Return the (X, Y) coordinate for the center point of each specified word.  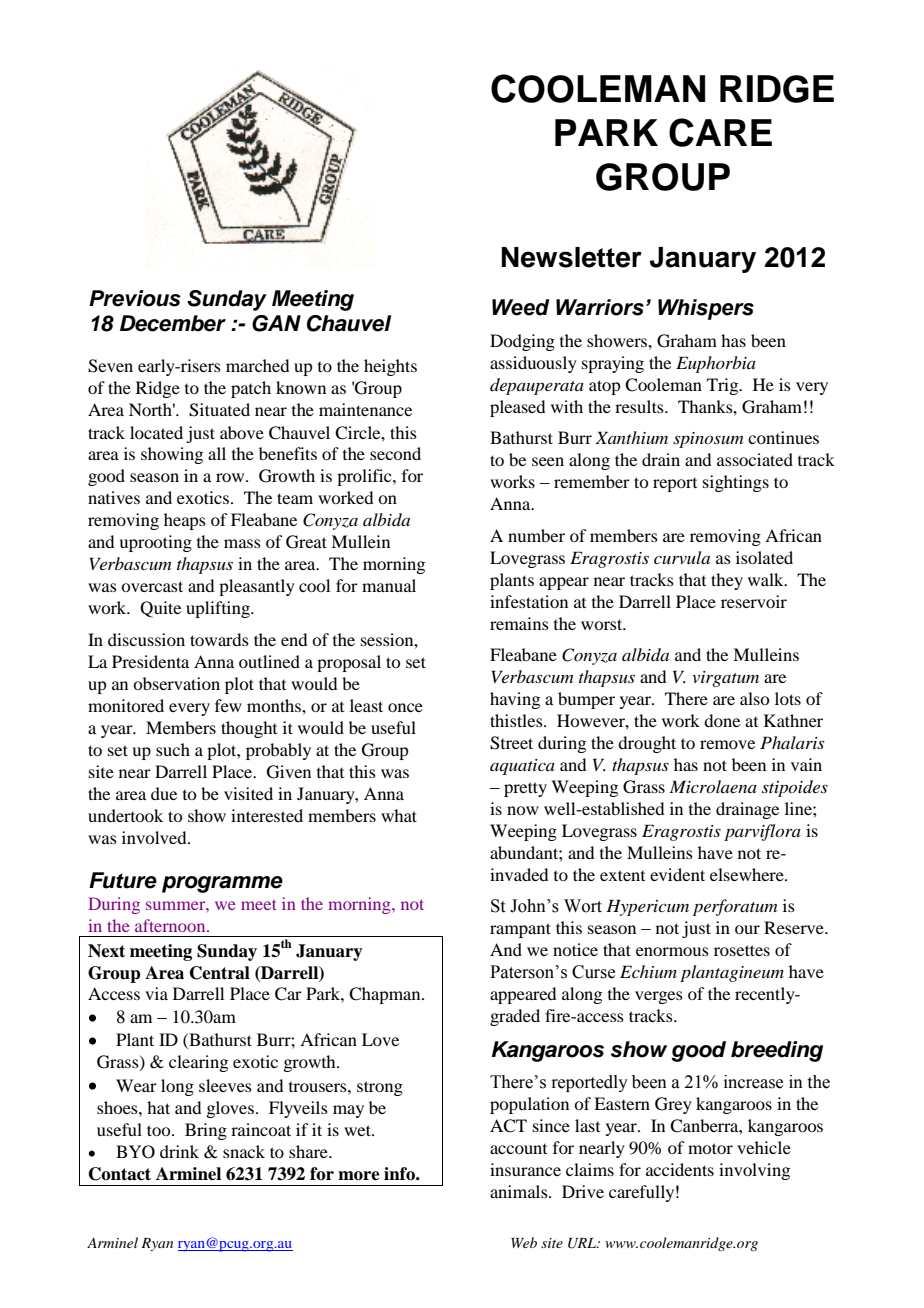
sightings (736, 483)
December (173, 323)
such (173, 749)
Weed (520, 307)
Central (220, 973)
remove (727, 744)
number (536, 535)
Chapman (386, 995)
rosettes (742, 950)
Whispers (706, 309)
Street (511, 743)
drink (179, 1151)
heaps (185, 521)
